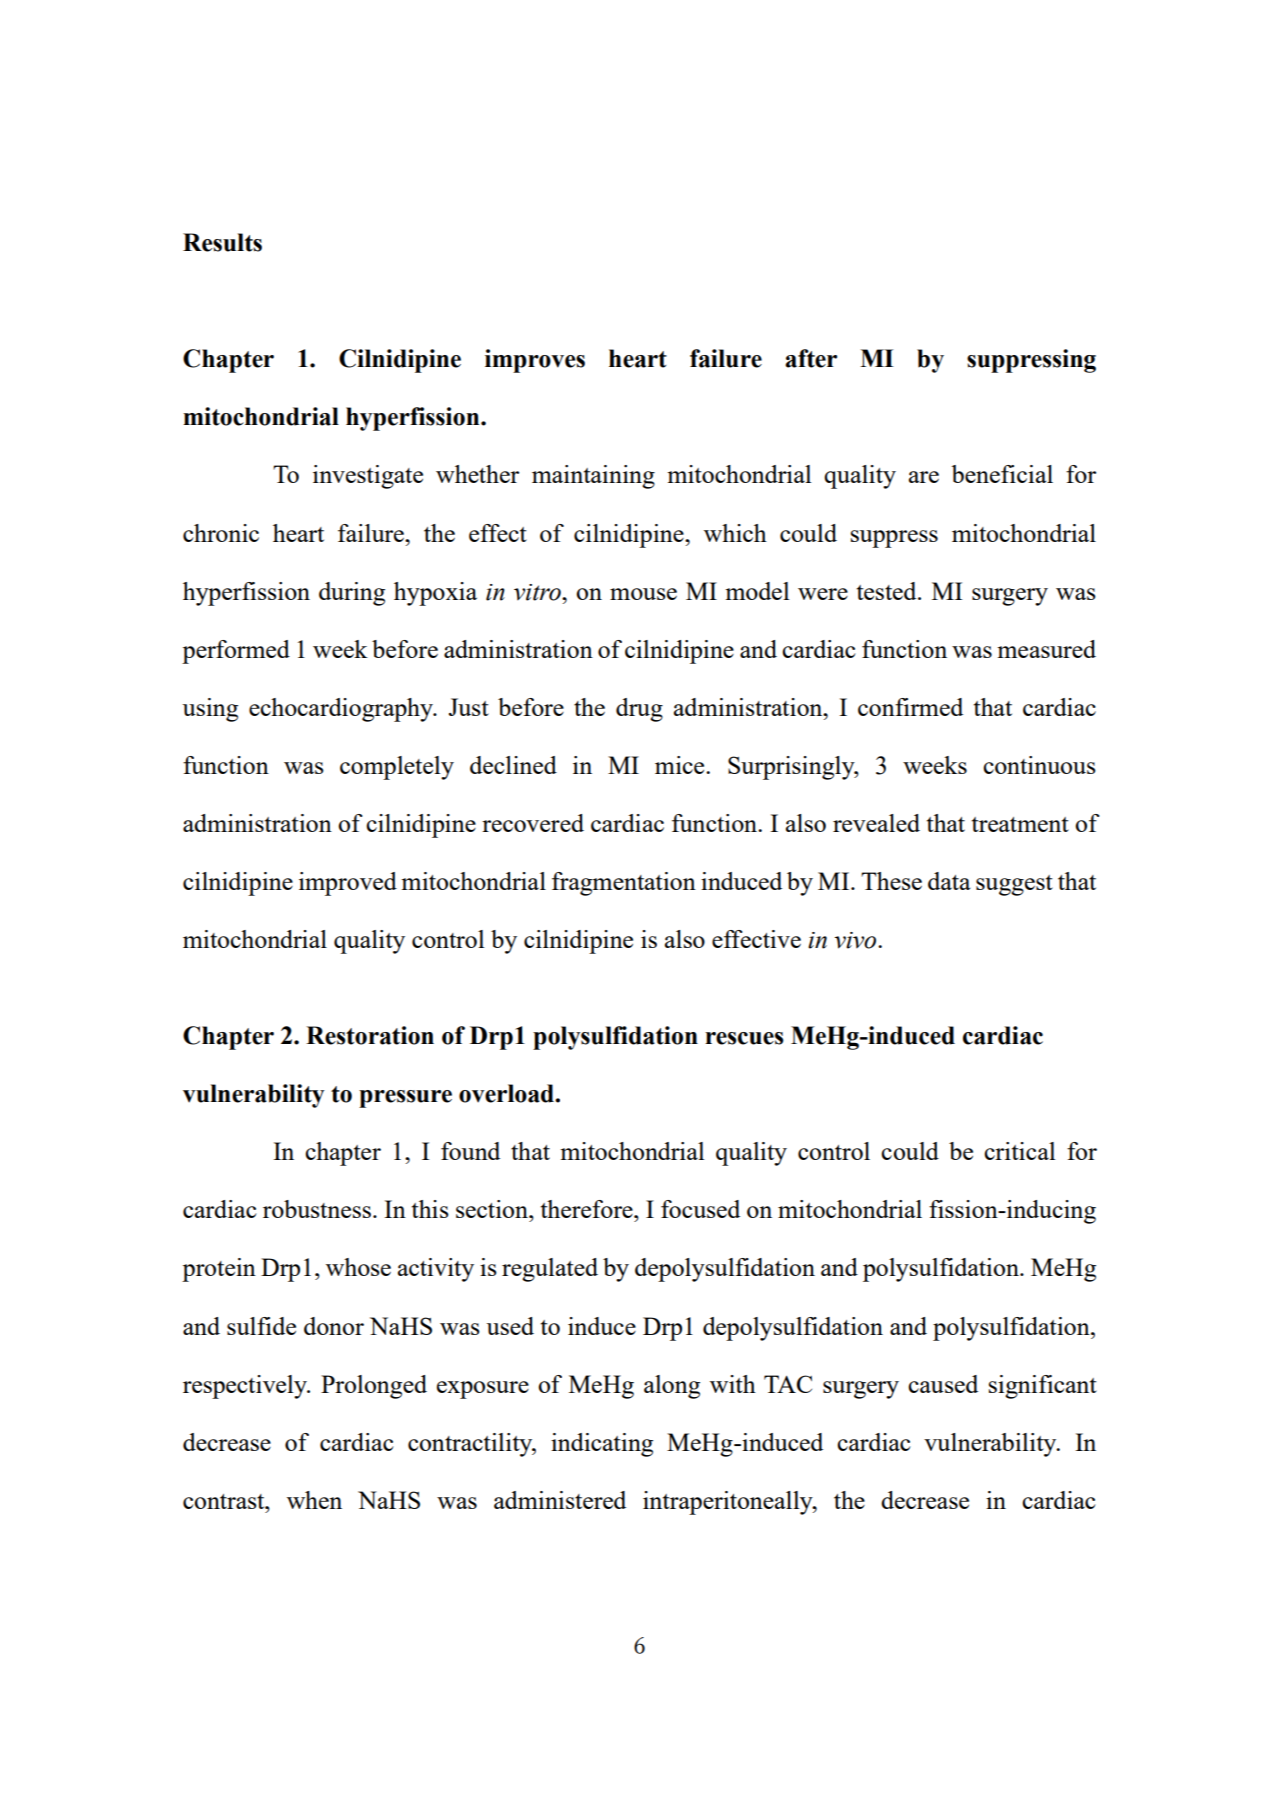  What do you see at coordinates (352, 594) in the screenshot?
I see `during` at bounding box center [352, 594].
